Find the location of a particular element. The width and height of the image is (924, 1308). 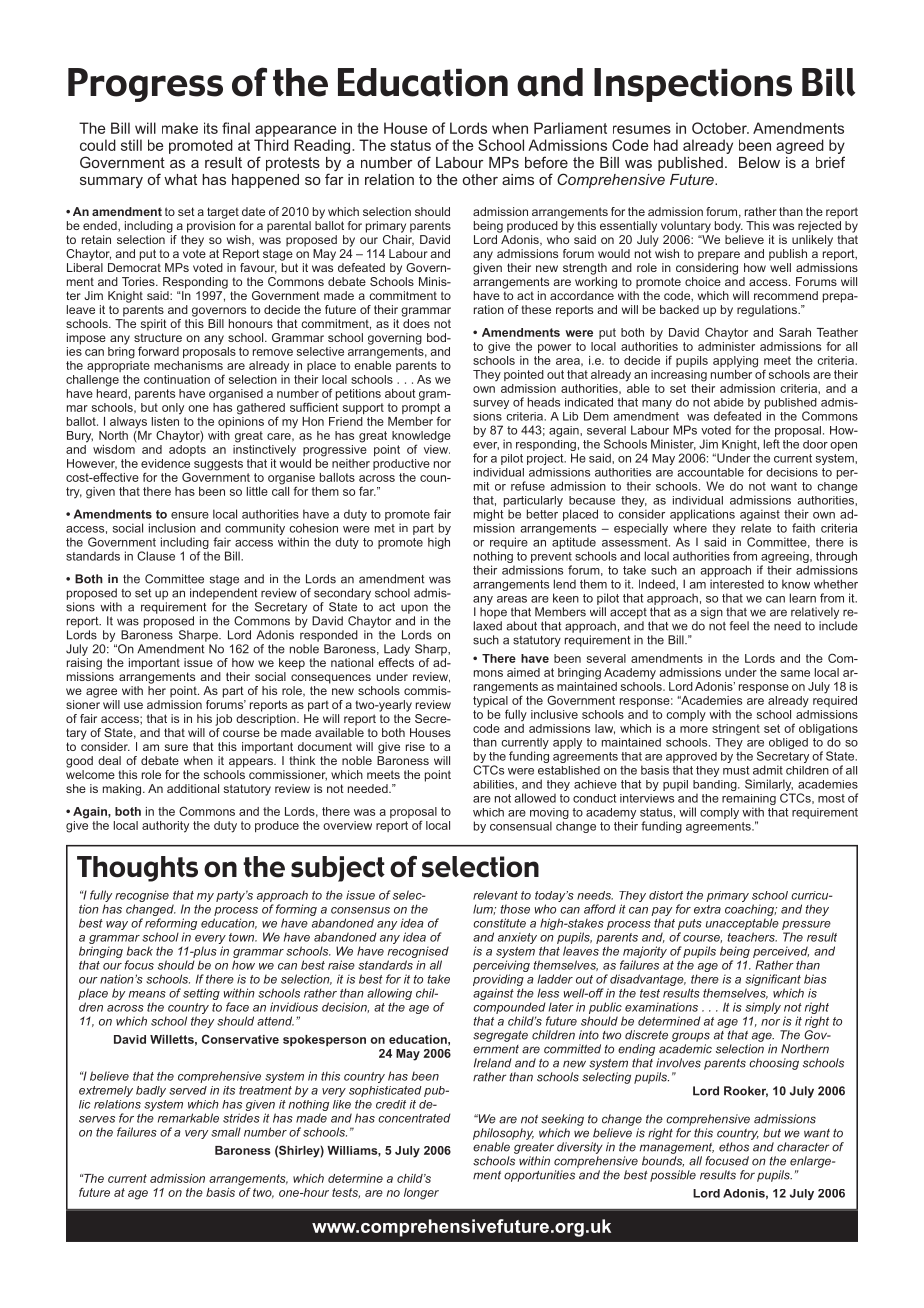

Below is located at coordinates (759, 162).
